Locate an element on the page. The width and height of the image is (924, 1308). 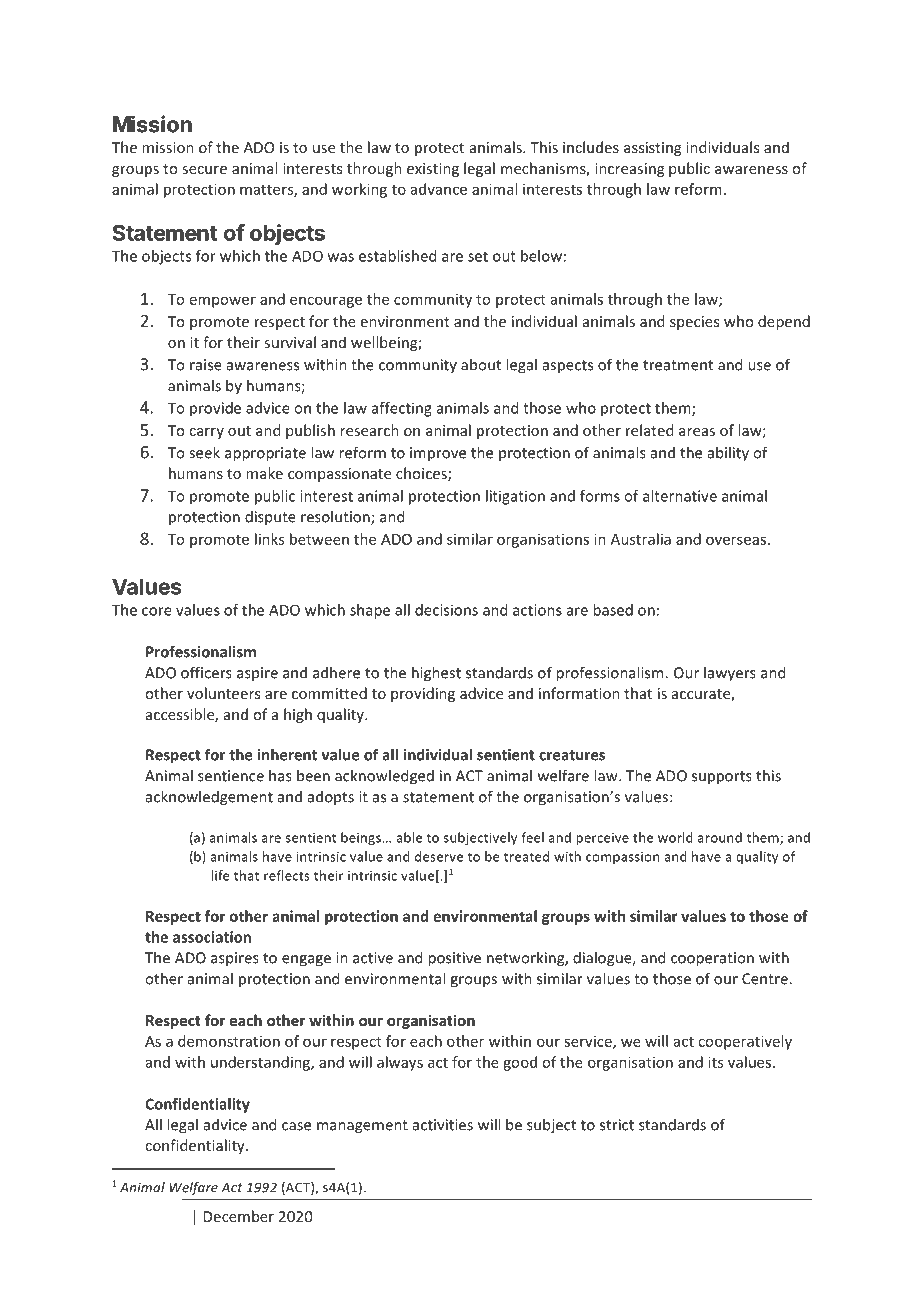
providing is located at coordinates (423, 694).
